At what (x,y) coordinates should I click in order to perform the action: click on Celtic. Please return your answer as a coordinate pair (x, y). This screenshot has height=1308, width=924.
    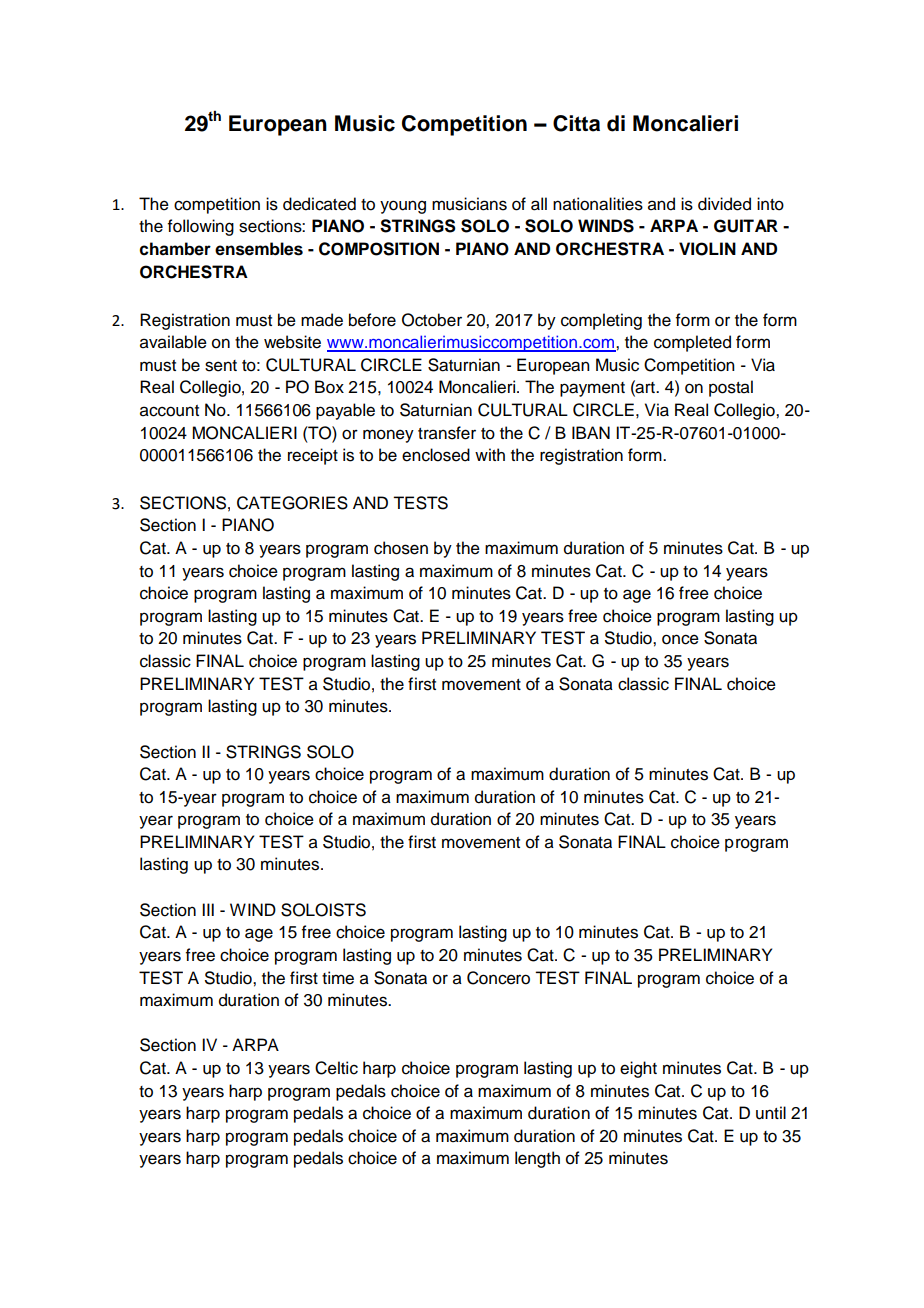
    Looking at the image, I should click on (336, 1068).
